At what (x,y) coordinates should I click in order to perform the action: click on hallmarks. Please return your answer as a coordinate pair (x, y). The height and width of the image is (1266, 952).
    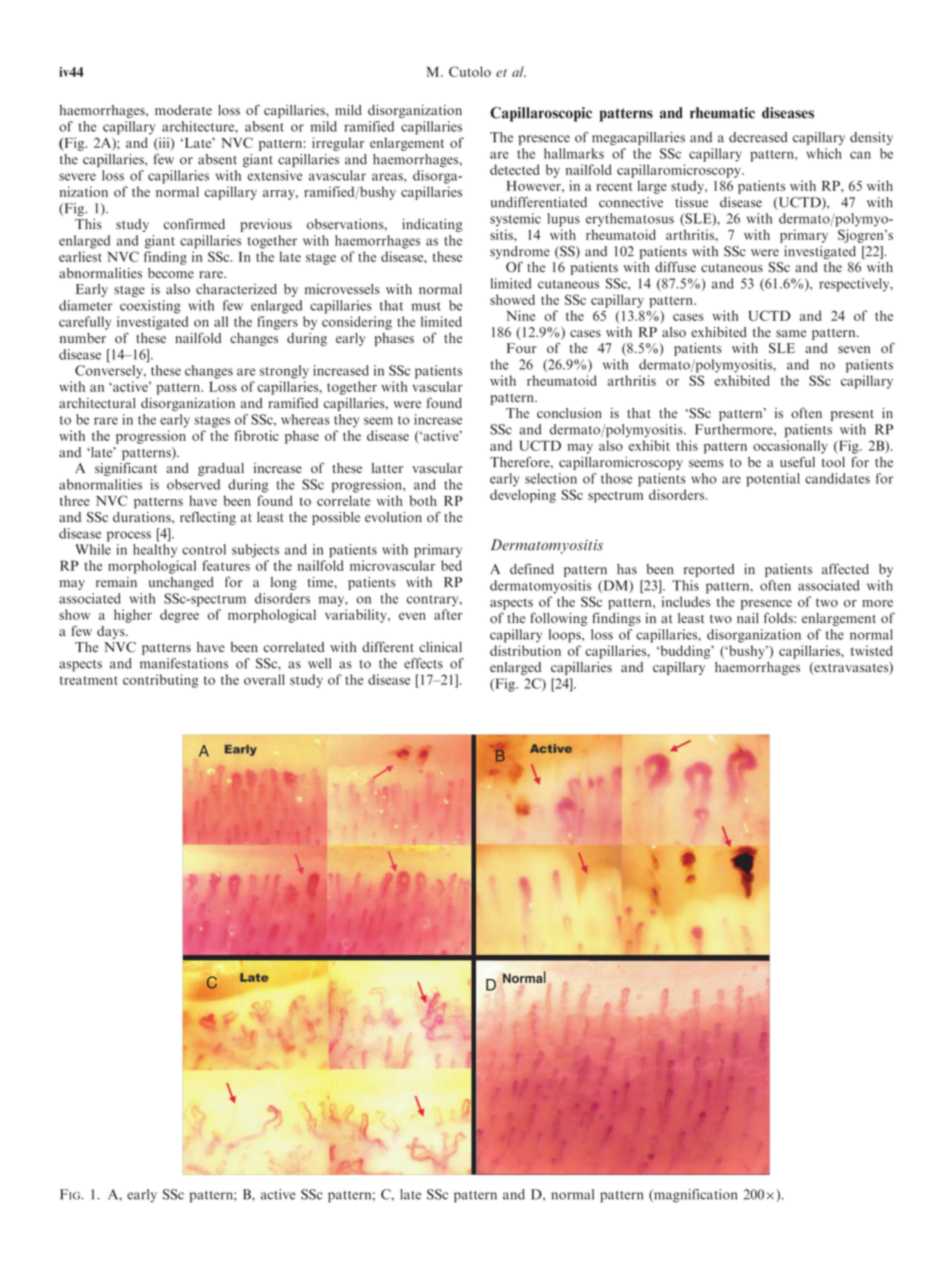
    Looking at the image, I should click on (574, 153).
